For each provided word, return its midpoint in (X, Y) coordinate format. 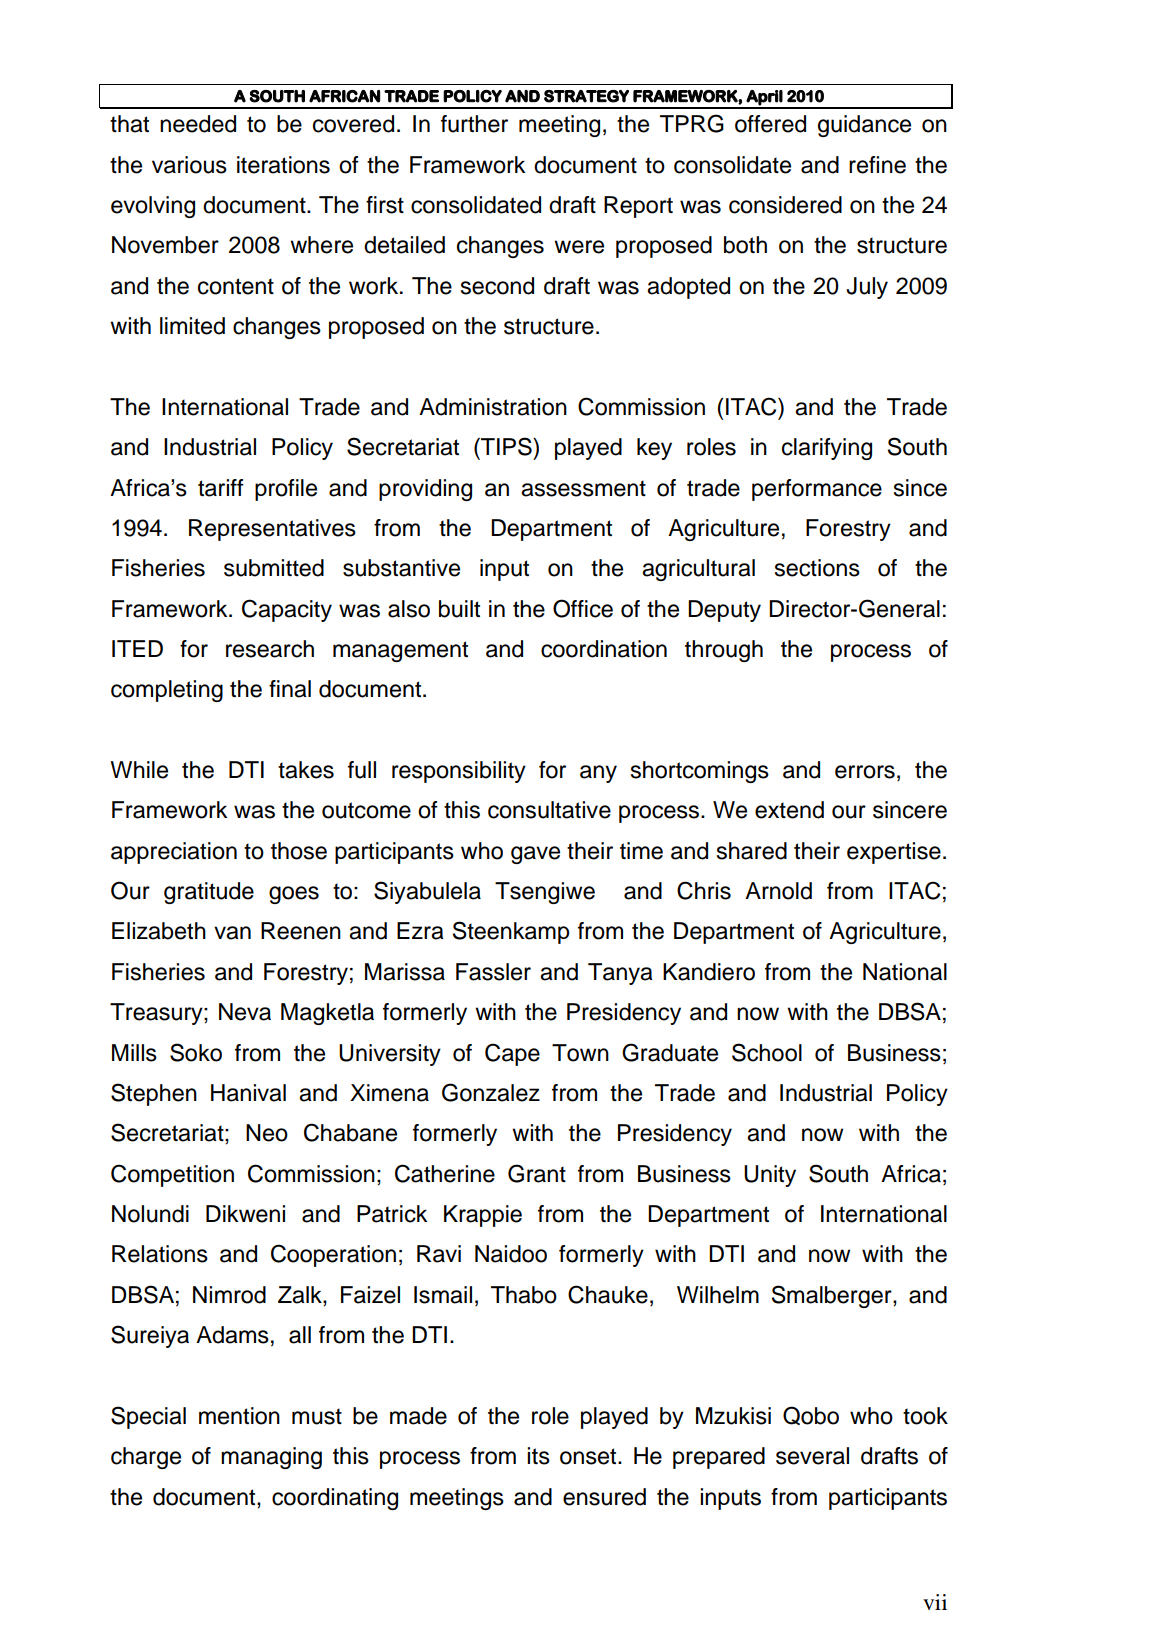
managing (271, 1458)
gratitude (209, 893)
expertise (894, 853)
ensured (604, 1497)
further (474, 124)
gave (535, 855)
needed (198, 124)
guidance (864, 126)
